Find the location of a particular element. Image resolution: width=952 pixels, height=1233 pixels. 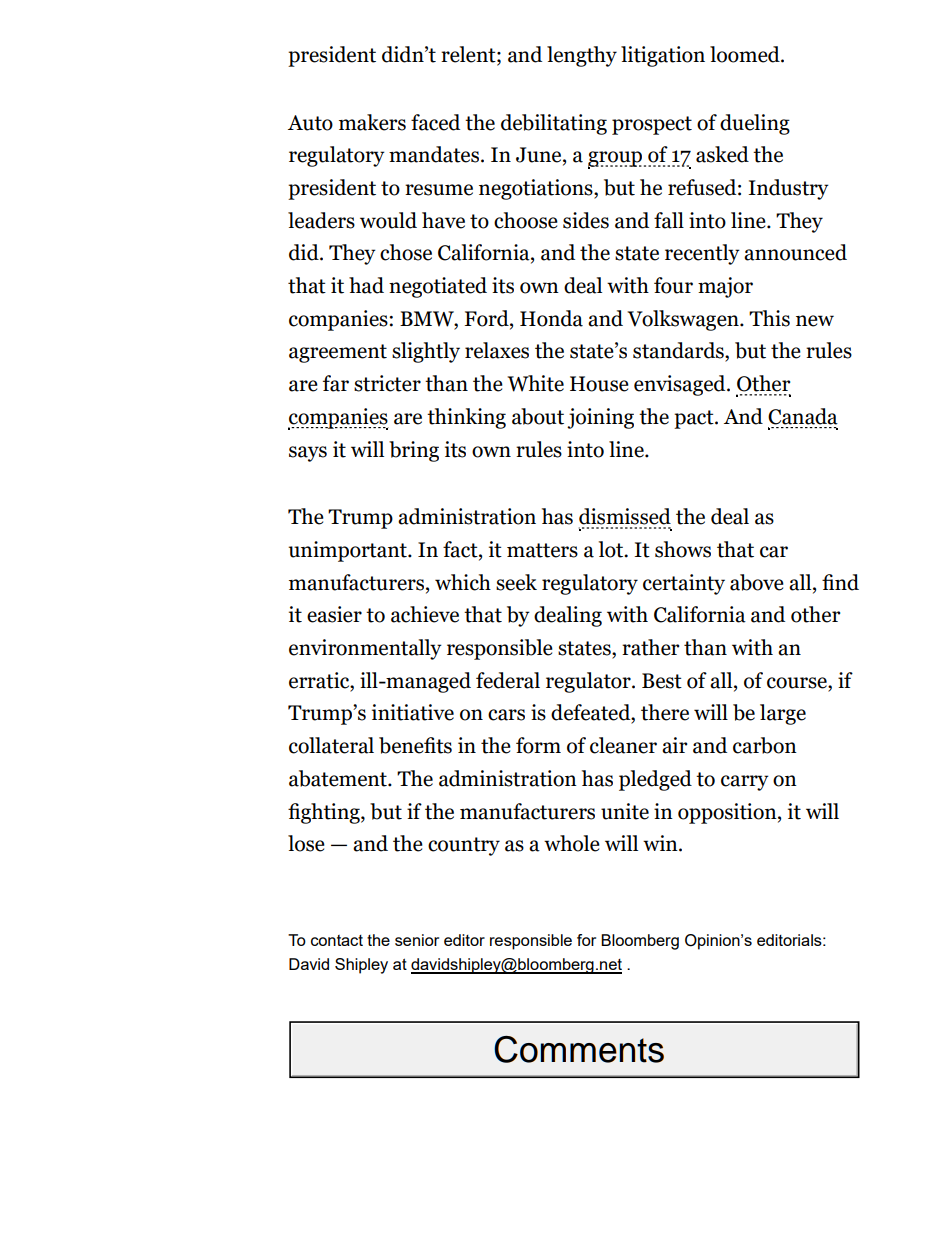

contact is located at coordinates (337, 940).
